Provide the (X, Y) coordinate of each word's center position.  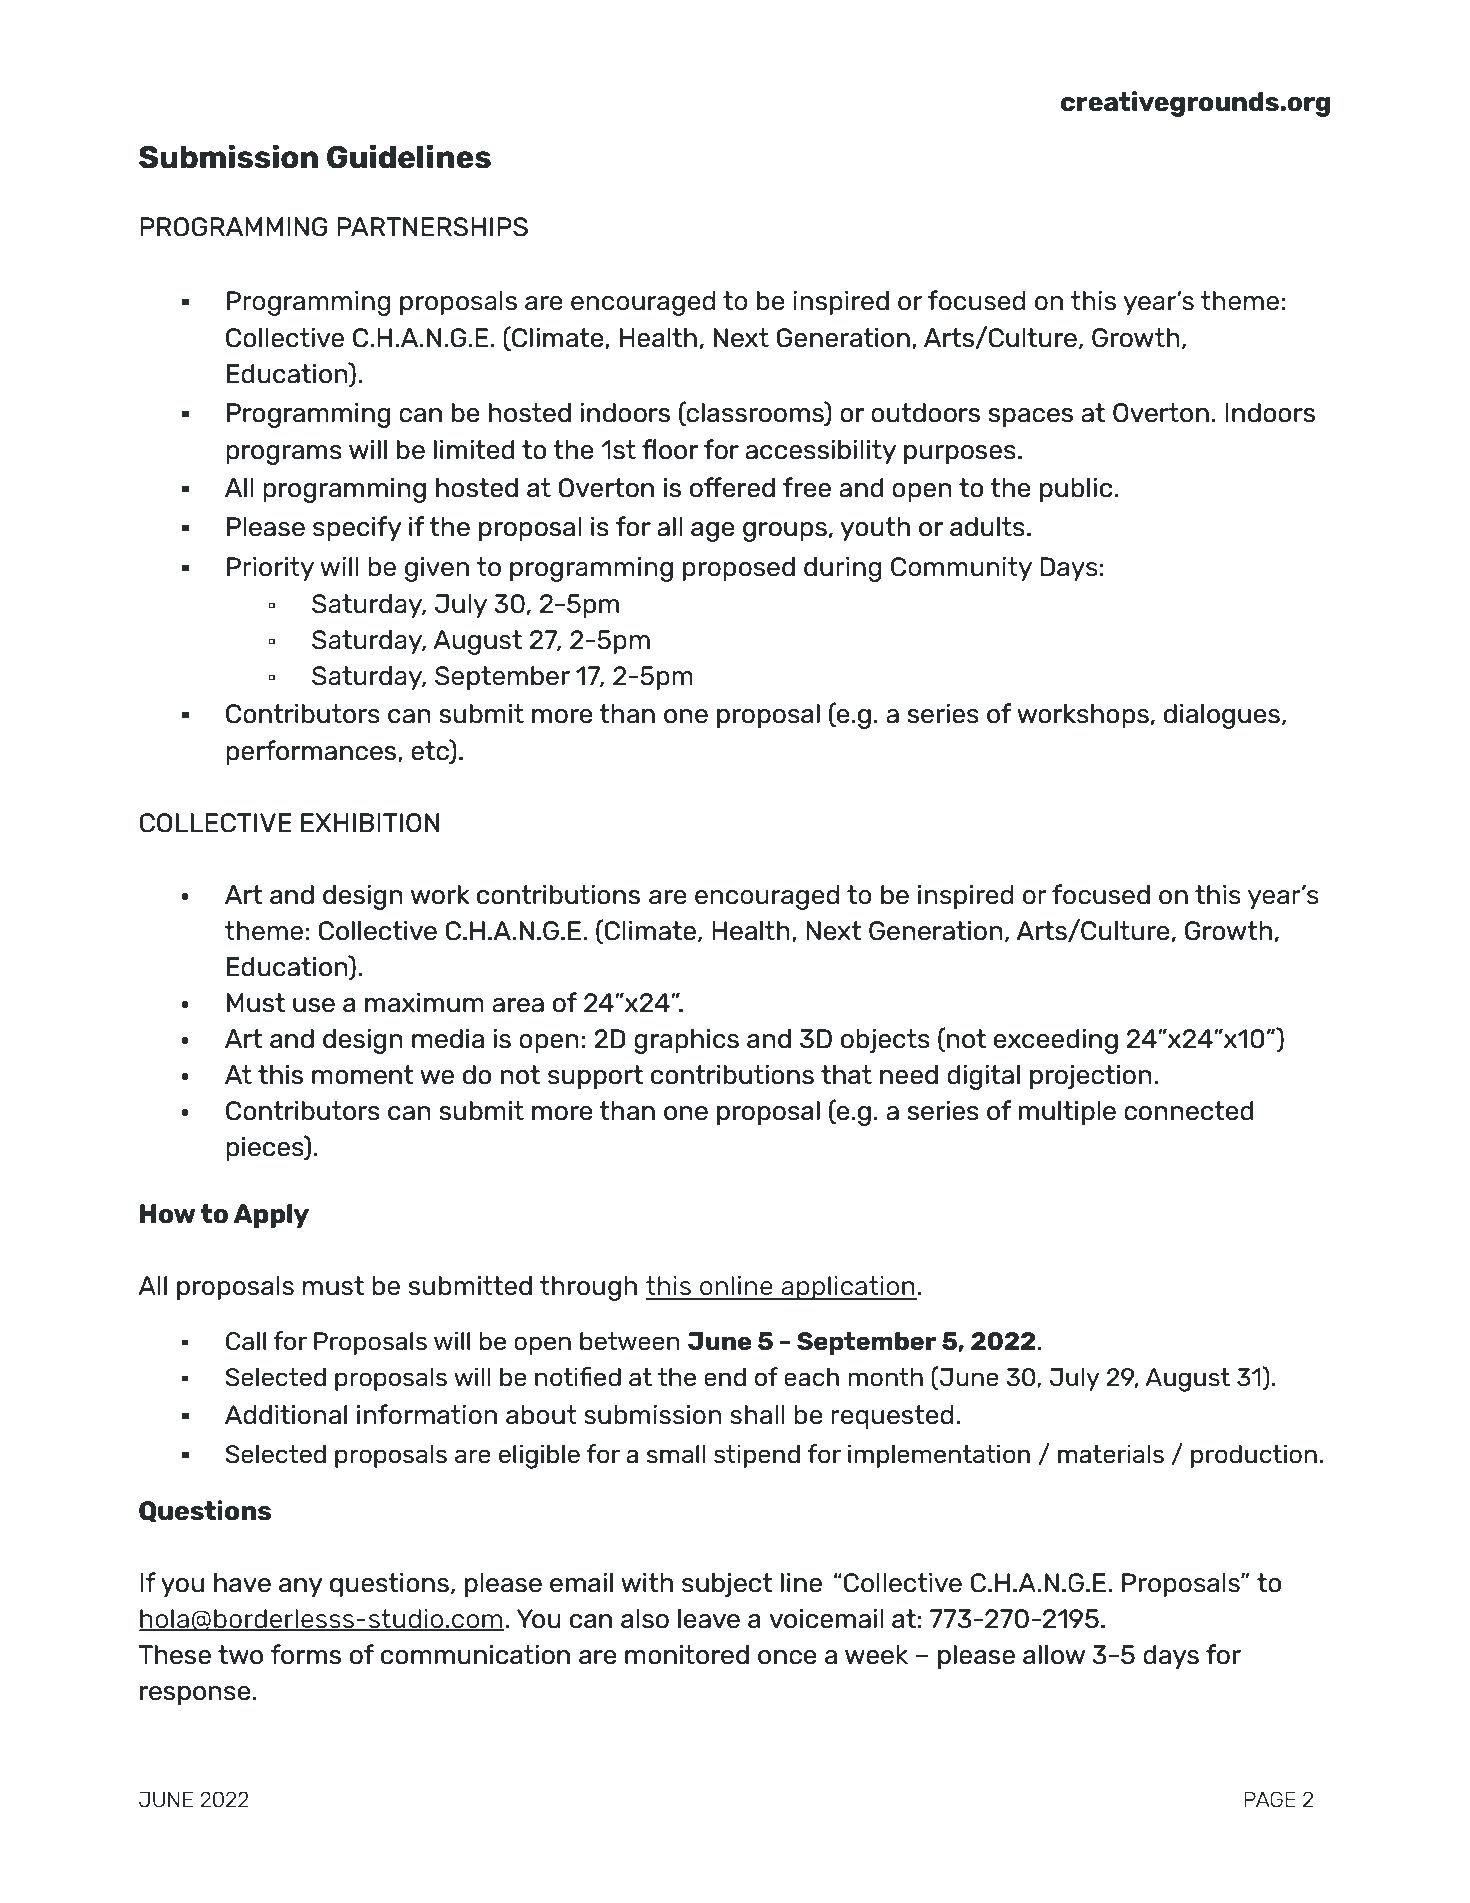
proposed (739, 569)
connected (1189, 1111)
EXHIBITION (370, 823)
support (595, 1077)
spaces (1030, 417)
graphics (686, 1041)
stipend (757, 1456)
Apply (271, 1216)
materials (1111, 1454)
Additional (286, 1415)
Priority (270, 569)
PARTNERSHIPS (432, 227)
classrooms (755, 412)
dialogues (1222, 716)
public (1077, 490)
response (195, 1695)
